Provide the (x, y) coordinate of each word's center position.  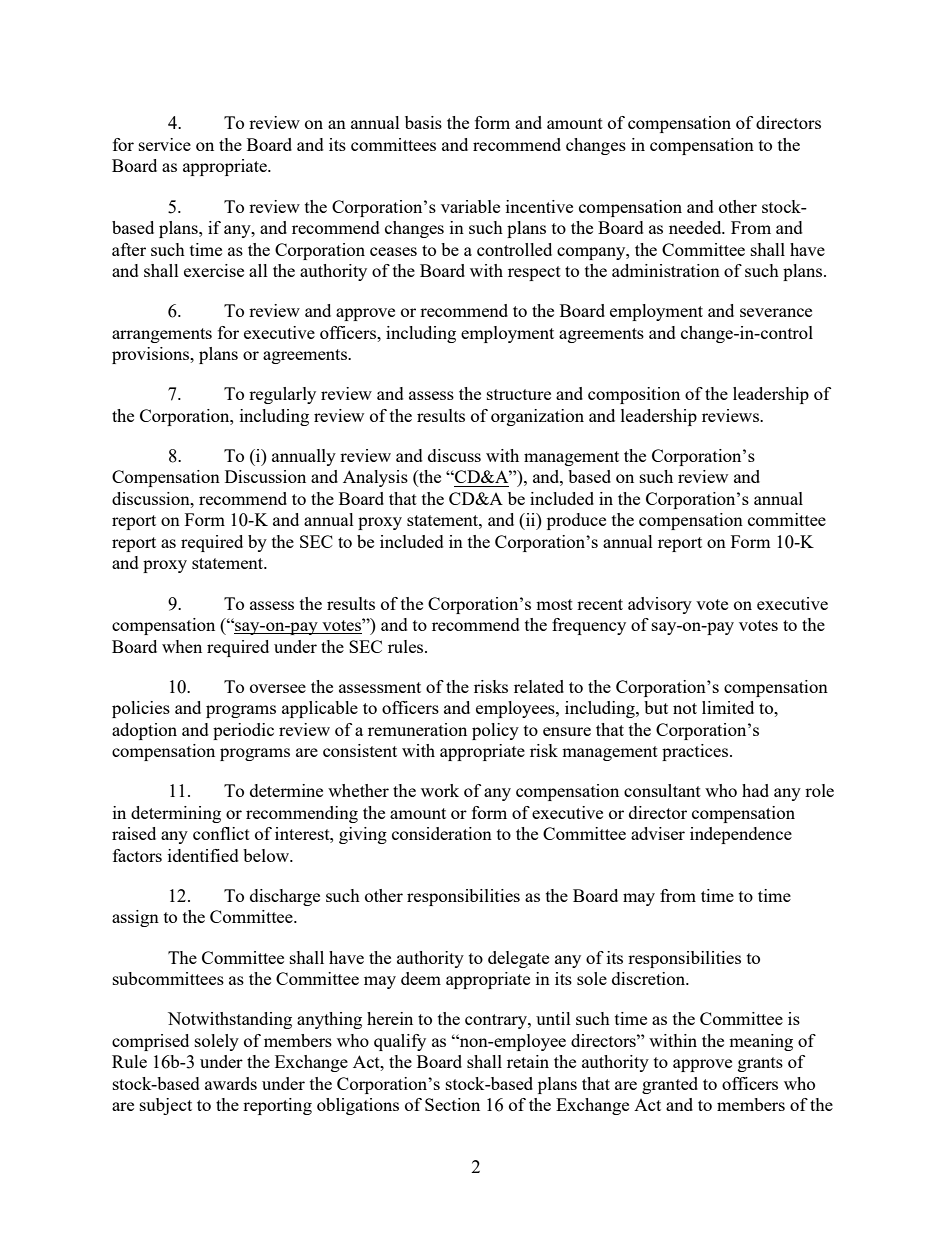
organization (537, 417)
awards (231, 1083)
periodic (243, 731)
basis (423, 122)
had (755, 790)
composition (634, 395)
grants (760, 1064)
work (440, 790)
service (165, 144)
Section (452, 1104)
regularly (282, 395)
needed (696, 227)
